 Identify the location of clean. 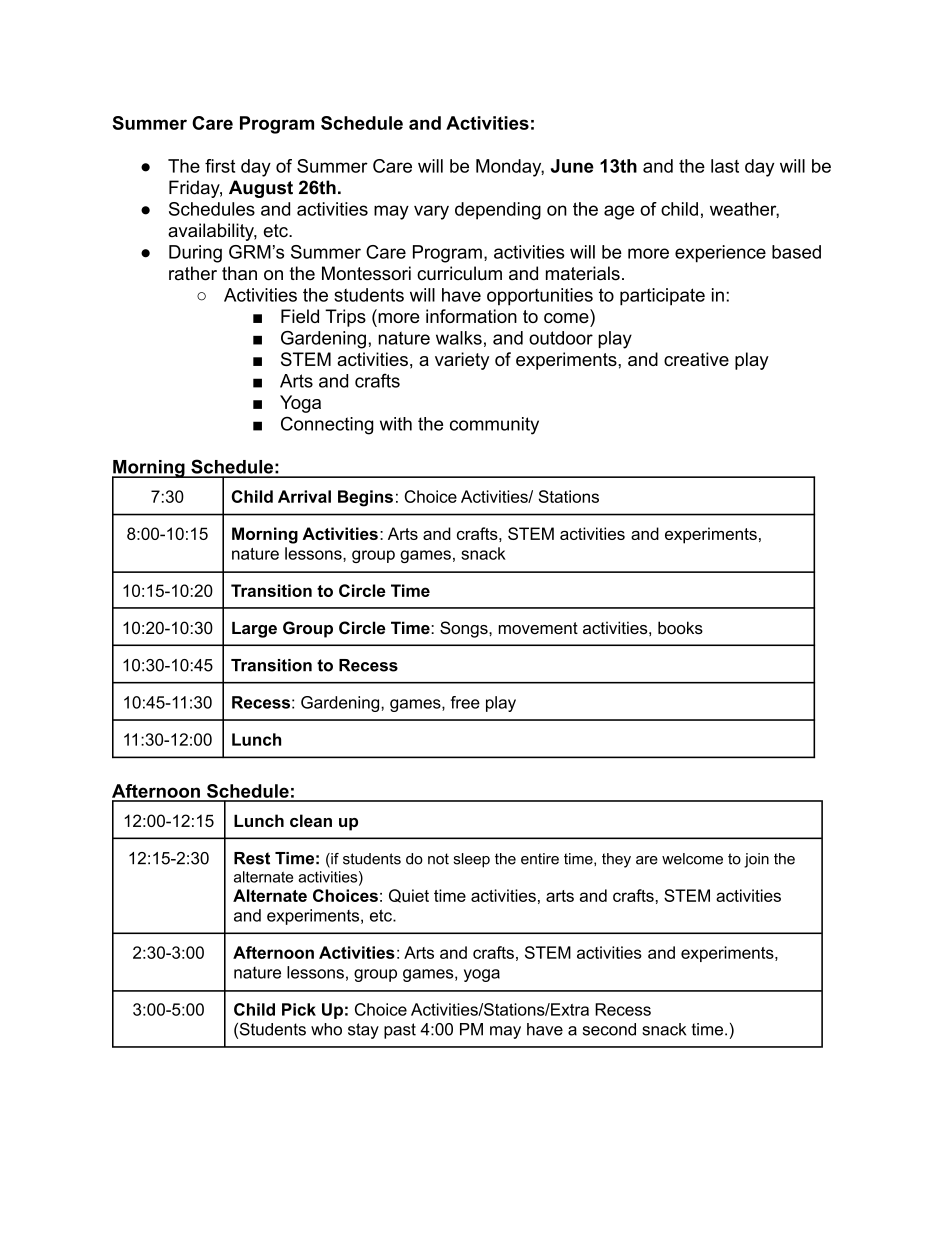
(311, 820).
